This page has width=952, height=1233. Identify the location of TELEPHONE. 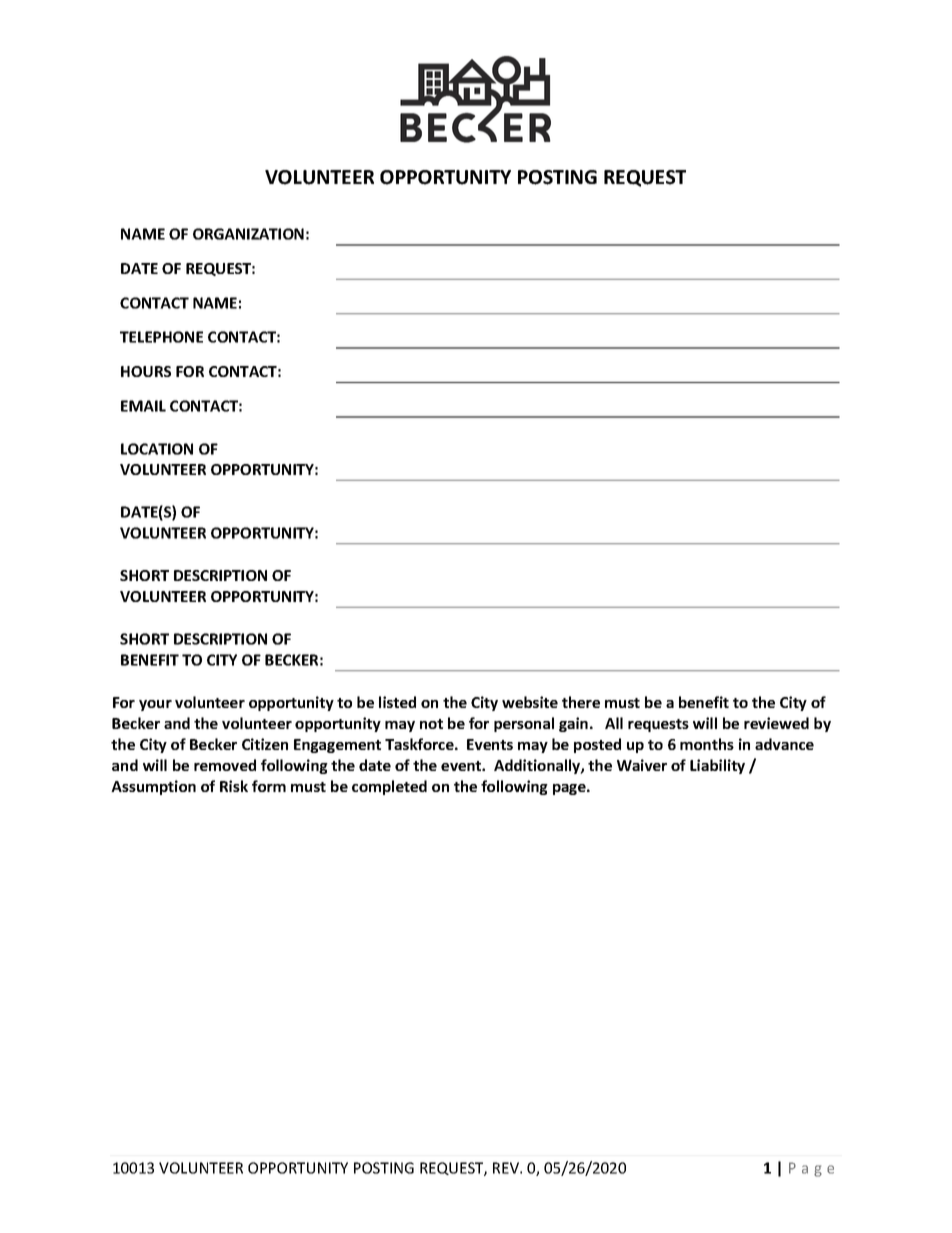
(161, 337).
